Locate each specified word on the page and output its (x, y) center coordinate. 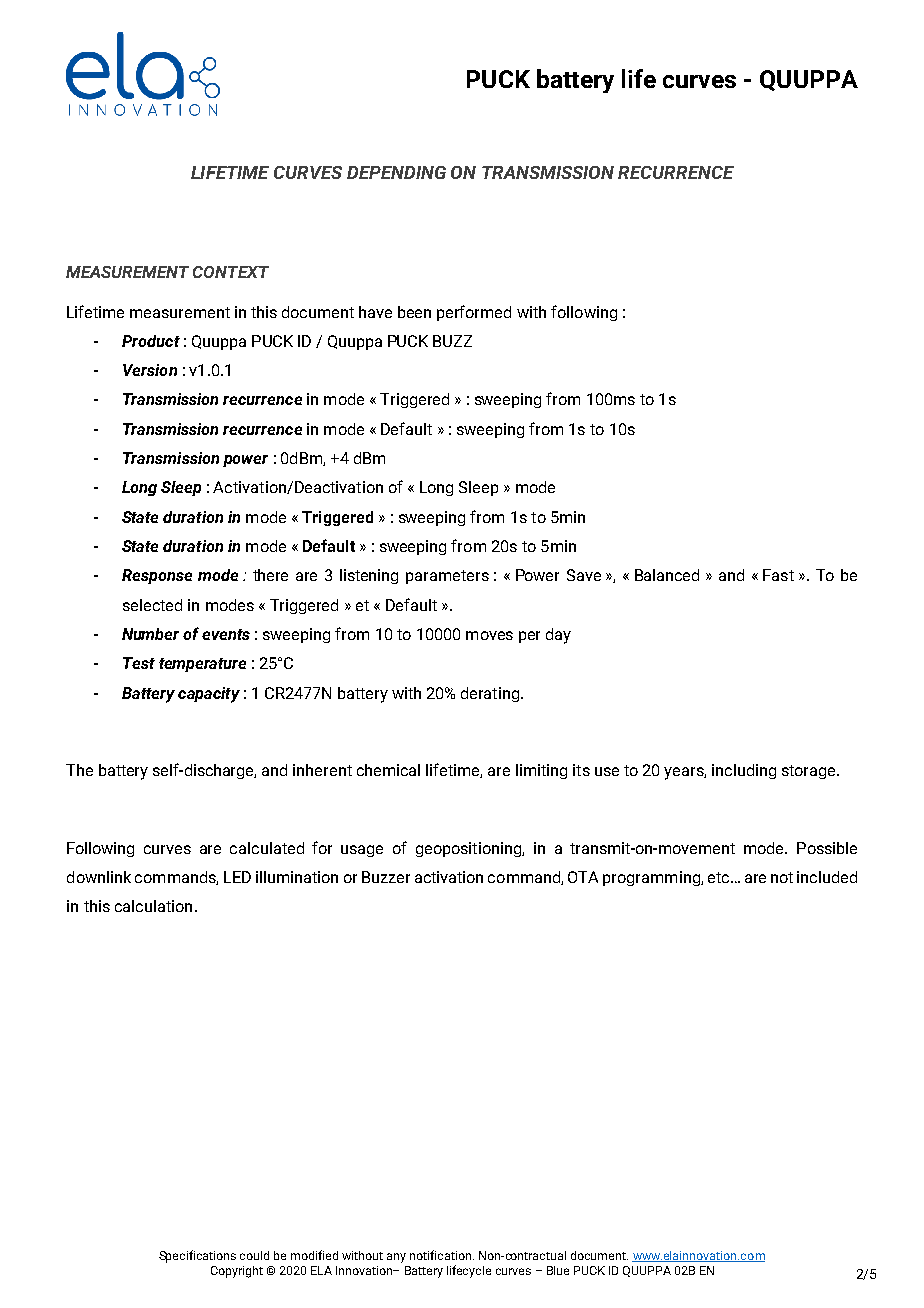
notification (442, 1255)
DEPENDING (396, 172)
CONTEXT (231, 272)
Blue (558, 1270)
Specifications (197, 1256)
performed (474, 313)
